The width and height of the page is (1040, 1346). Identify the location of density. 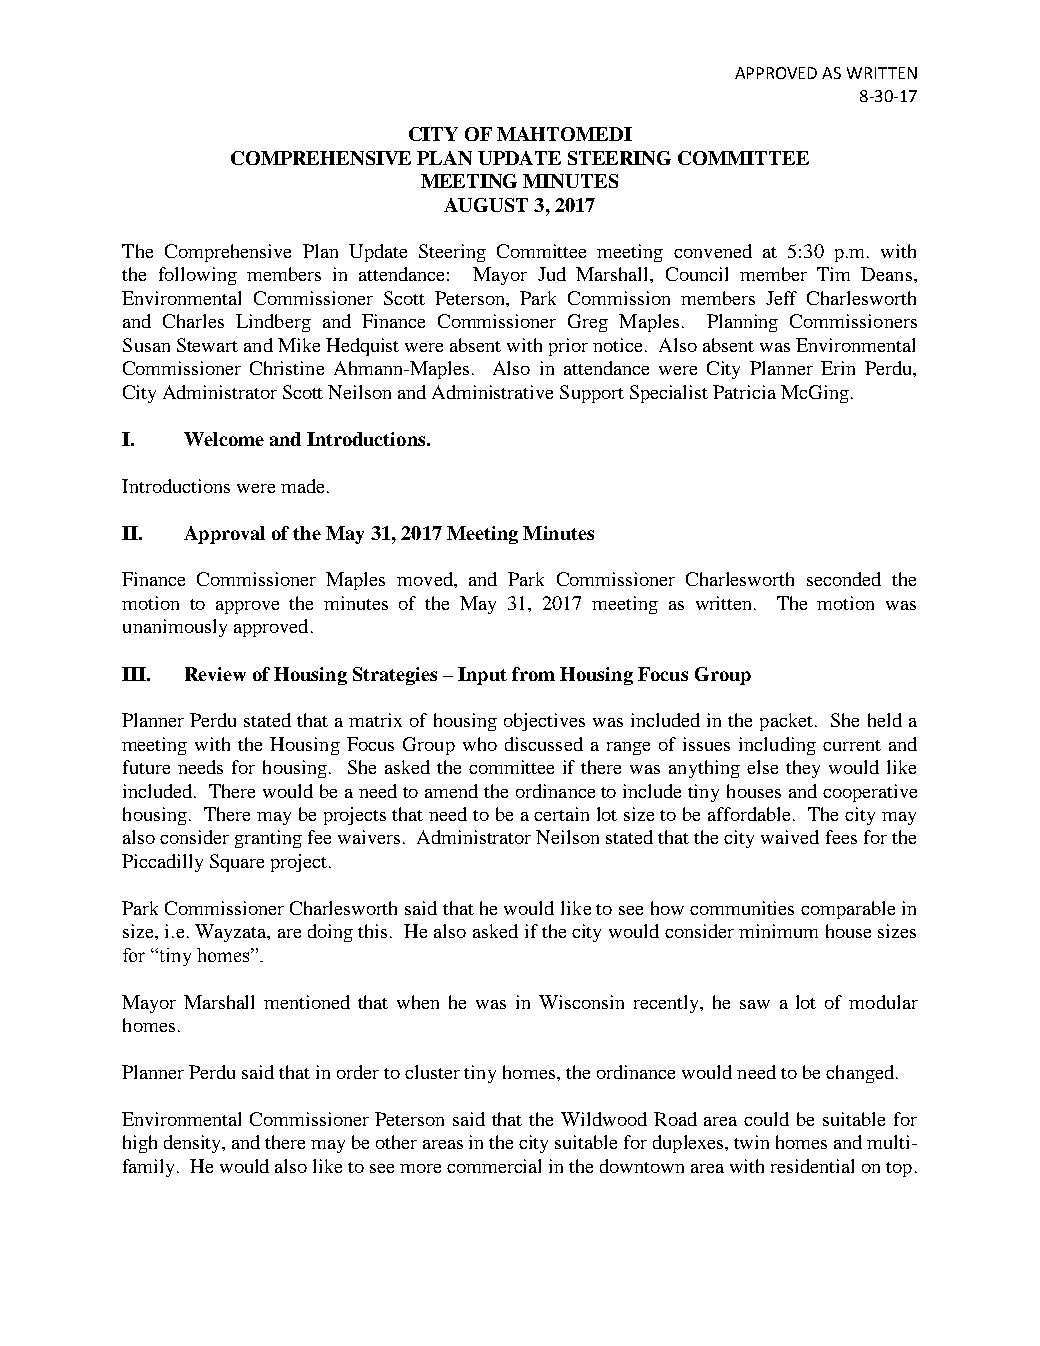
(194, 1144).
